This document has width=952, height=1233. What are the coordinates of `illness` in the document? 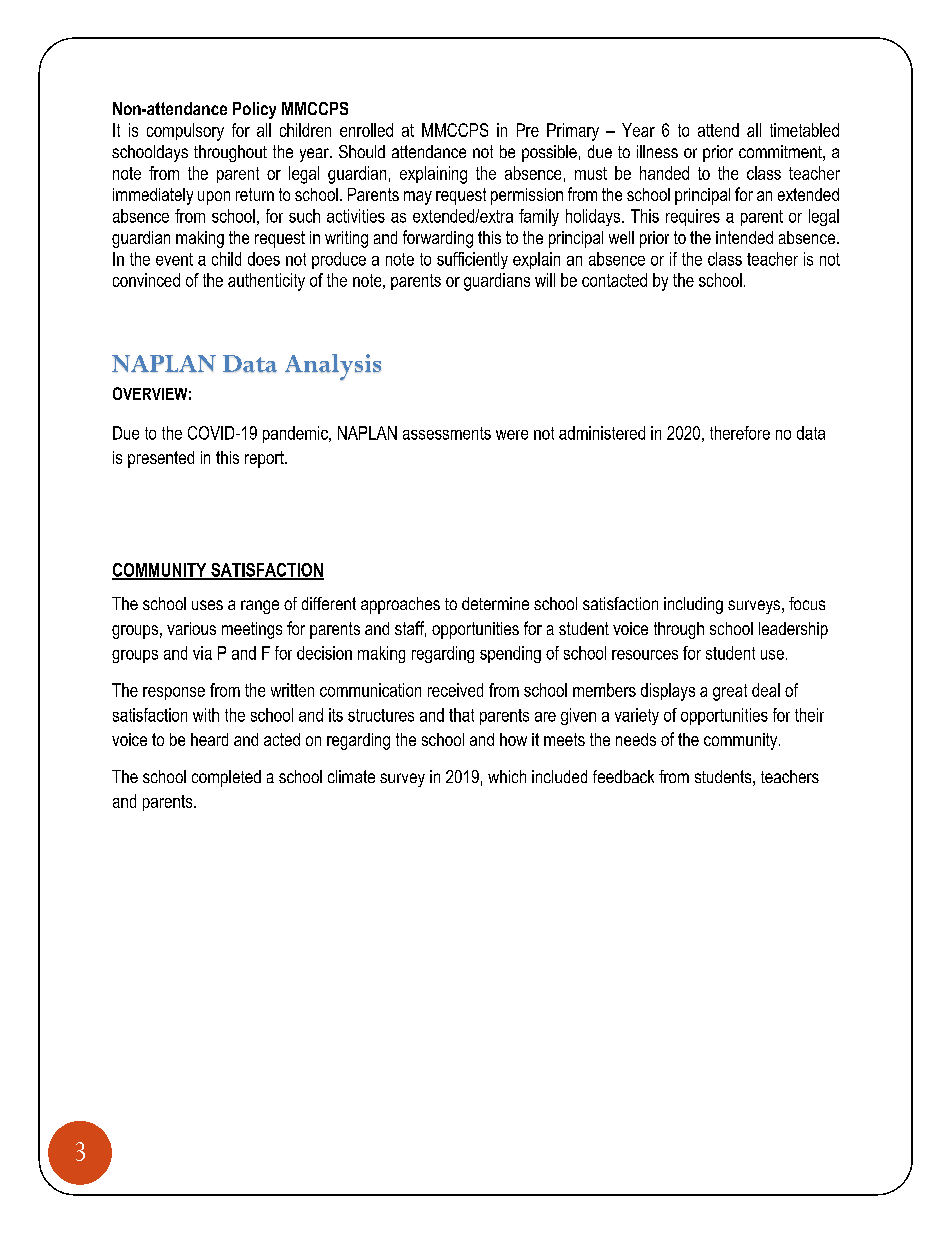 It's located at (657, 151).
